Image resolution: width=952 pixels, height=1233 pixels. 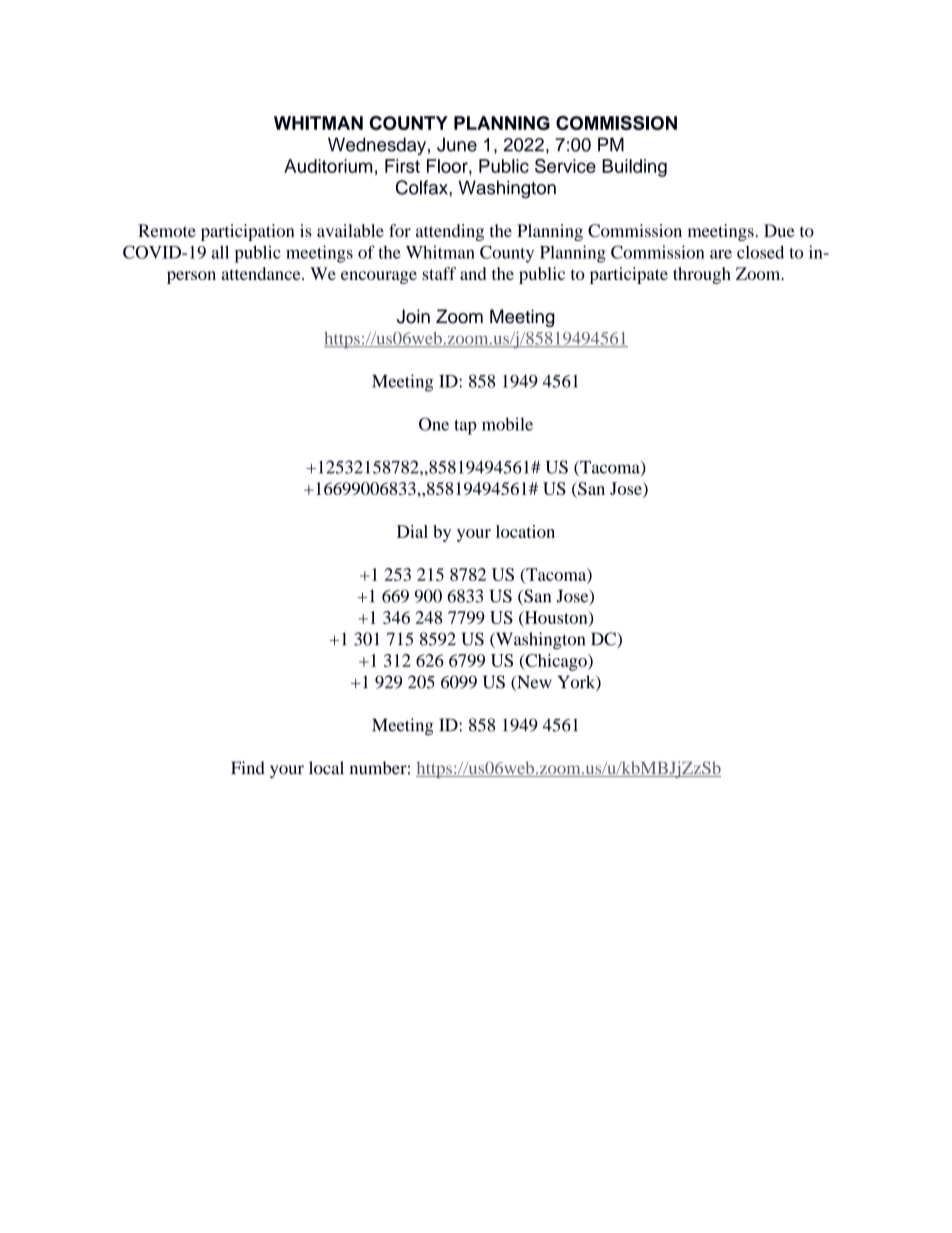 What do you see at coordinates (533, 683) in the image?
I see `New` at bounding box center [533, 683].
